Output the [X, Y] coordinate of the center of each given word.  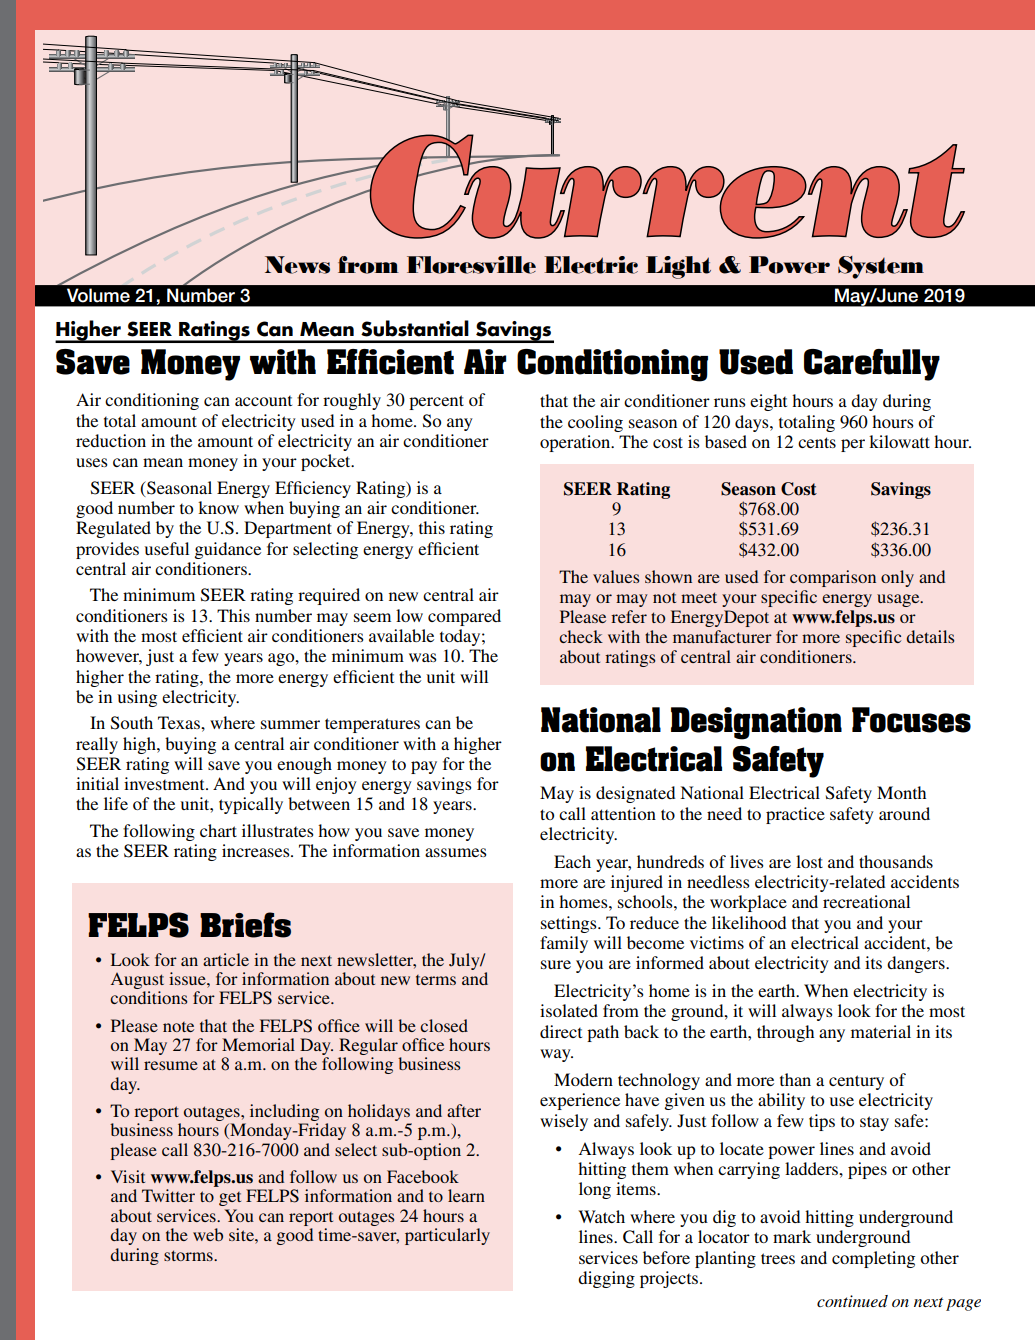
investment [165, 783]
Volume [98, 295]
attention [623, 813]
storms [189, 1255]
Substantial [415, 328]
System [881, 267]
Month [901, 792]
